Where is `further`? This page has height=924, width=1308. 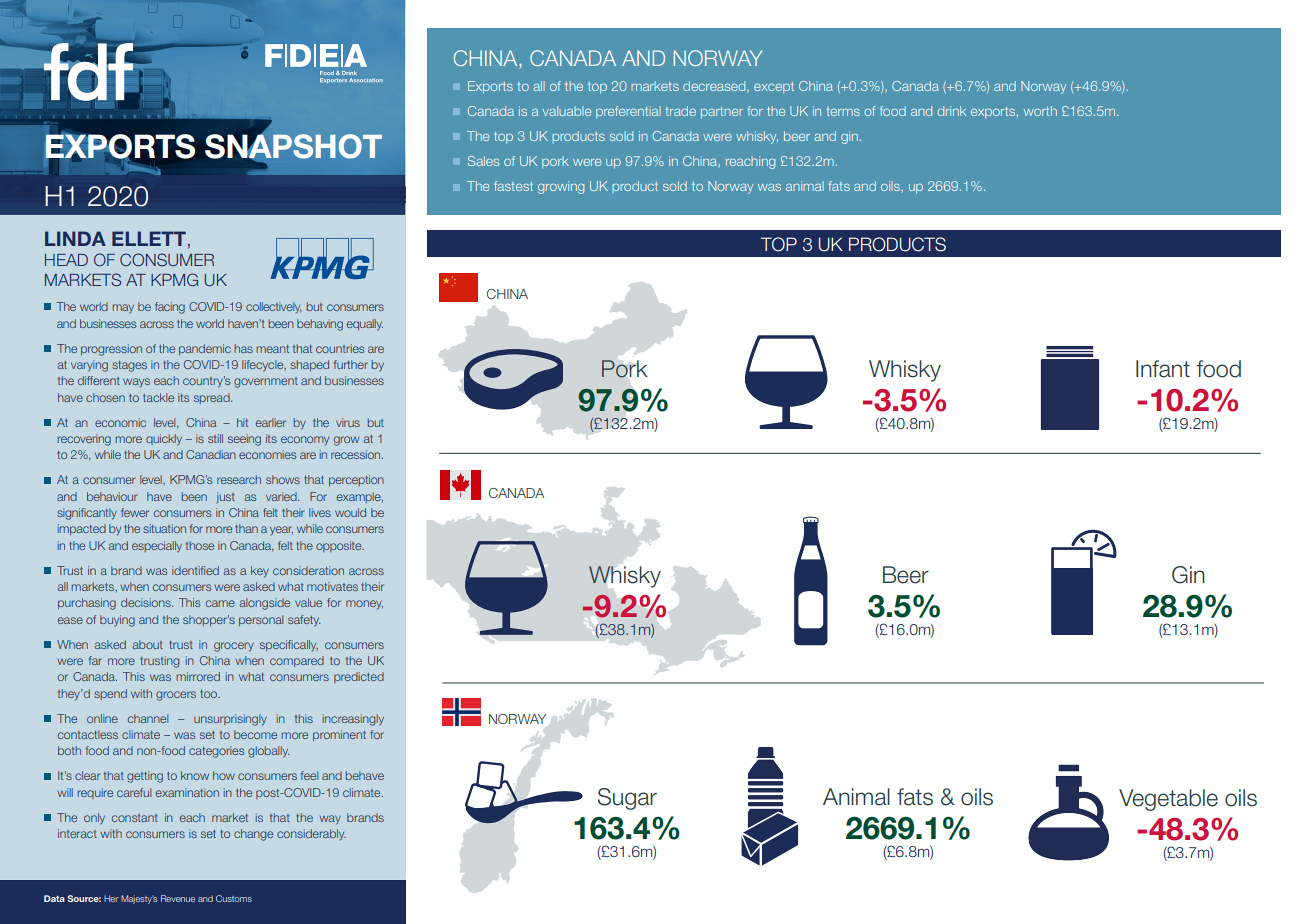 further is located at coordinates (351, 364).
